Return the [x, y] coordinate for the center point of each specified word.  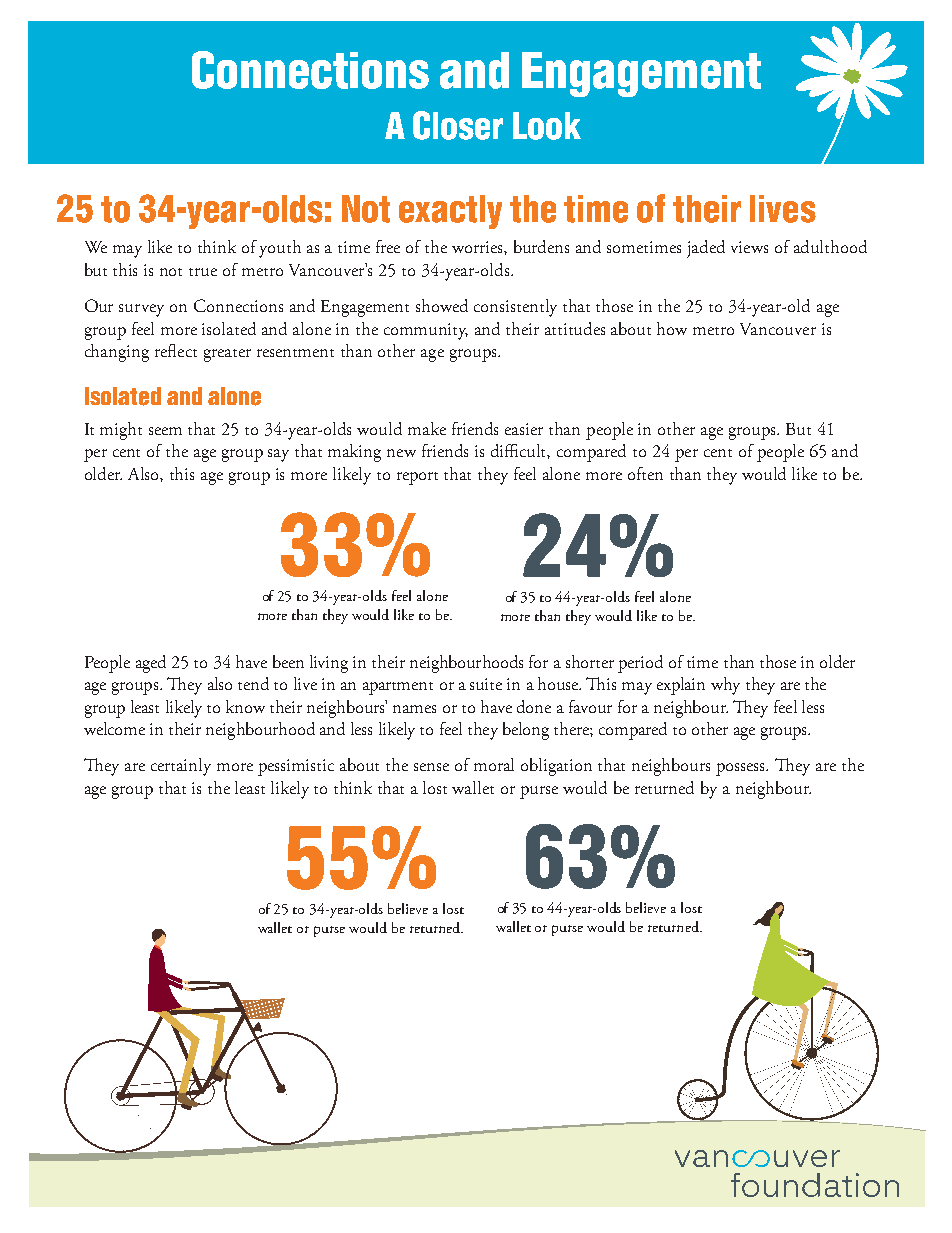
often [645, 473]
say [278, 455]
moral [494, 764]
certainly [181, 767]
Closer [458, 125]
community [426, 331]
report [417, 478]
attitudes [575, 328]
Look [547, 126]
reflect [176, 350]
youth [280, 249]
